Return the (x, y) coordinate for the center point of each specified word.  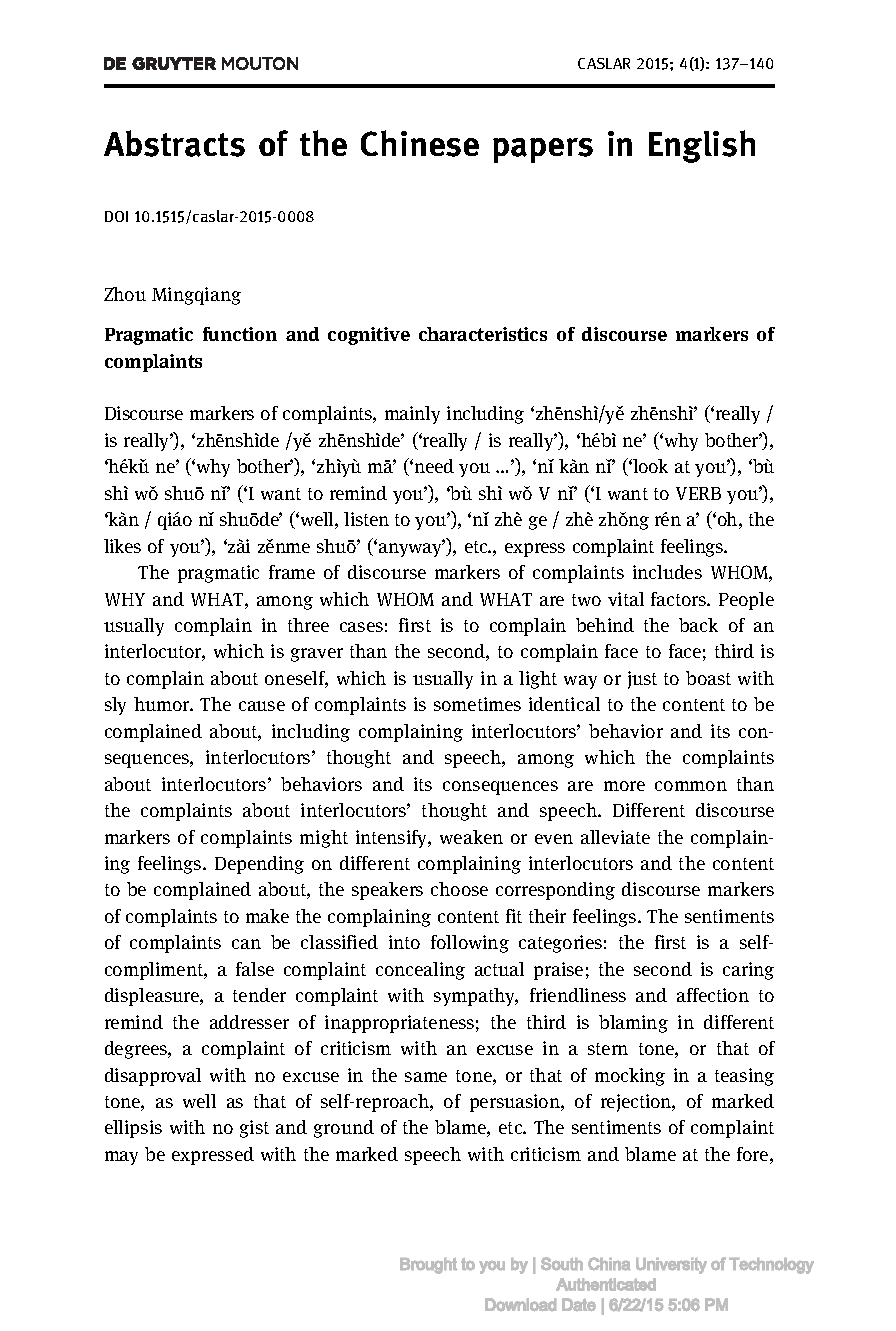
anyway (412, 549)
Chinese (420, 143)
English (702, 146)
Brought (428, 1266)
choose (459, 889)
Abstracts (174, 143)
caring (748, 971)
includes (667, 572)
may (121, 1158)
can (246, 944)
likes (122, 546)
